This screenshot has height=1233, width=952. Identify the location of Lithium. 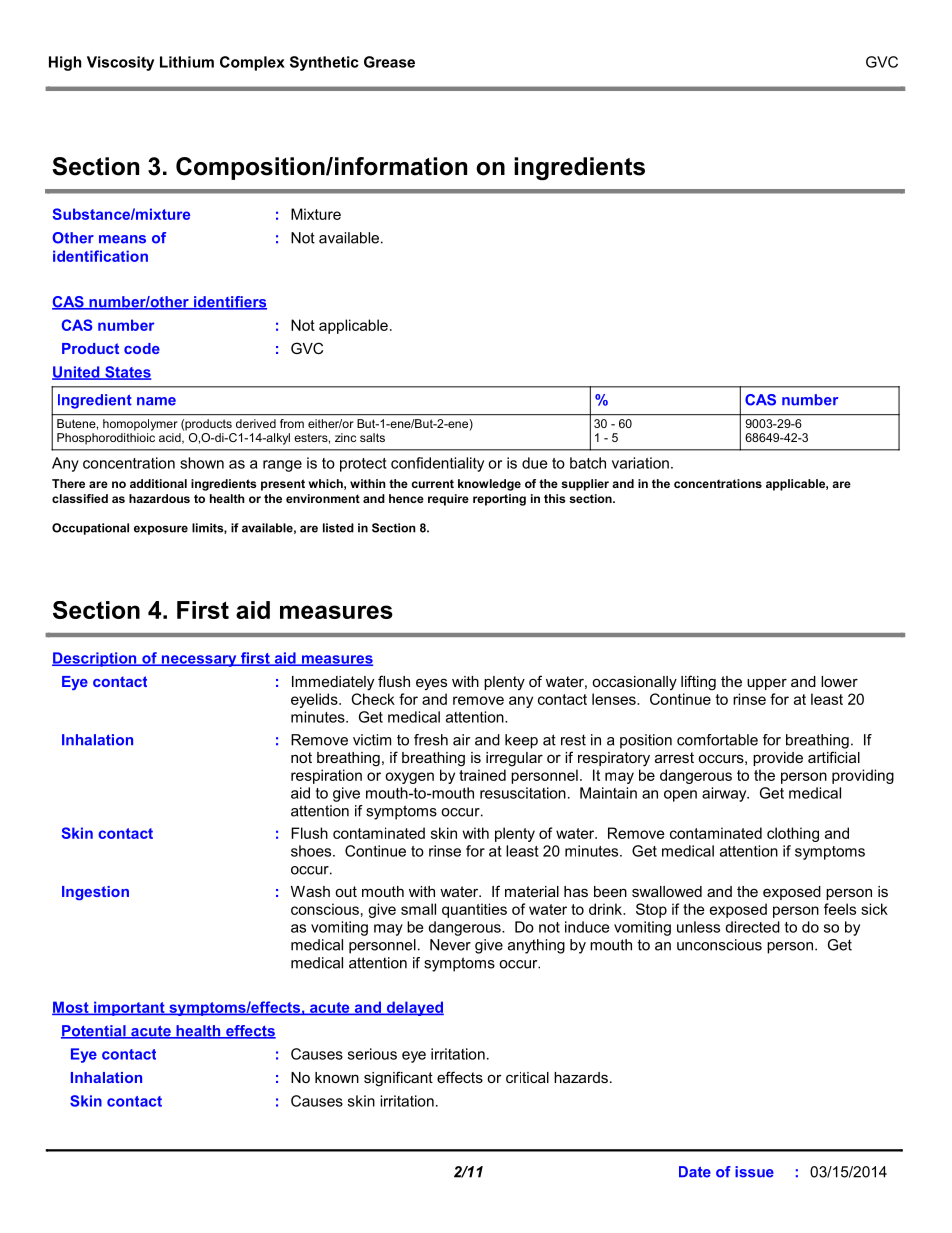
(187, 62).
